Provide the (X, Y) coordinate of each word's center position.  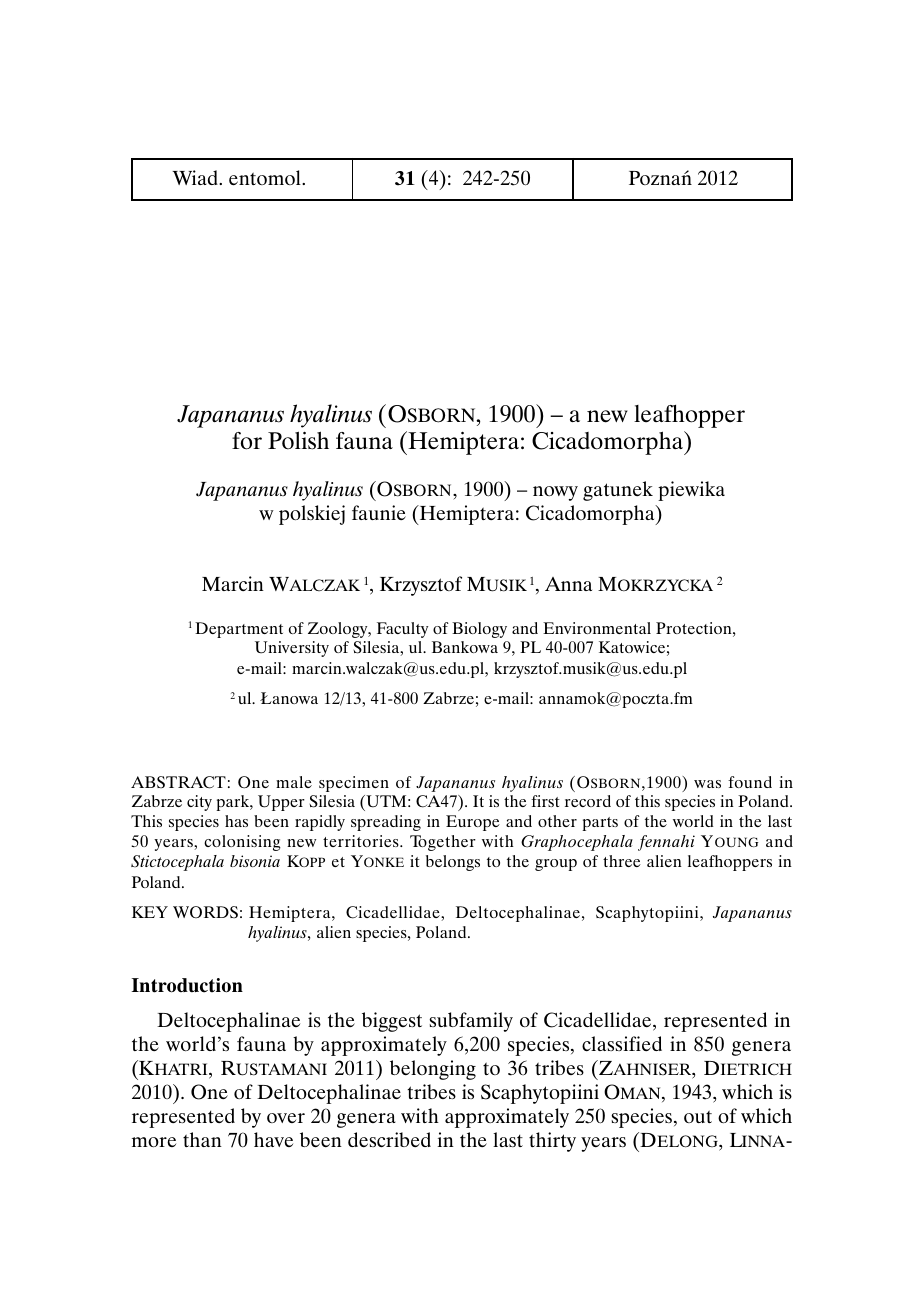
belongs (453, 863)
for (247, 441)
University (292, 649)
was (707, 784)
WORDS (205, 912)
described (389, 1139)
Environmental (597, 628)
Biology (479, 630)
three (622, 861)
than (202, 1139)
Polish (298, 440)
